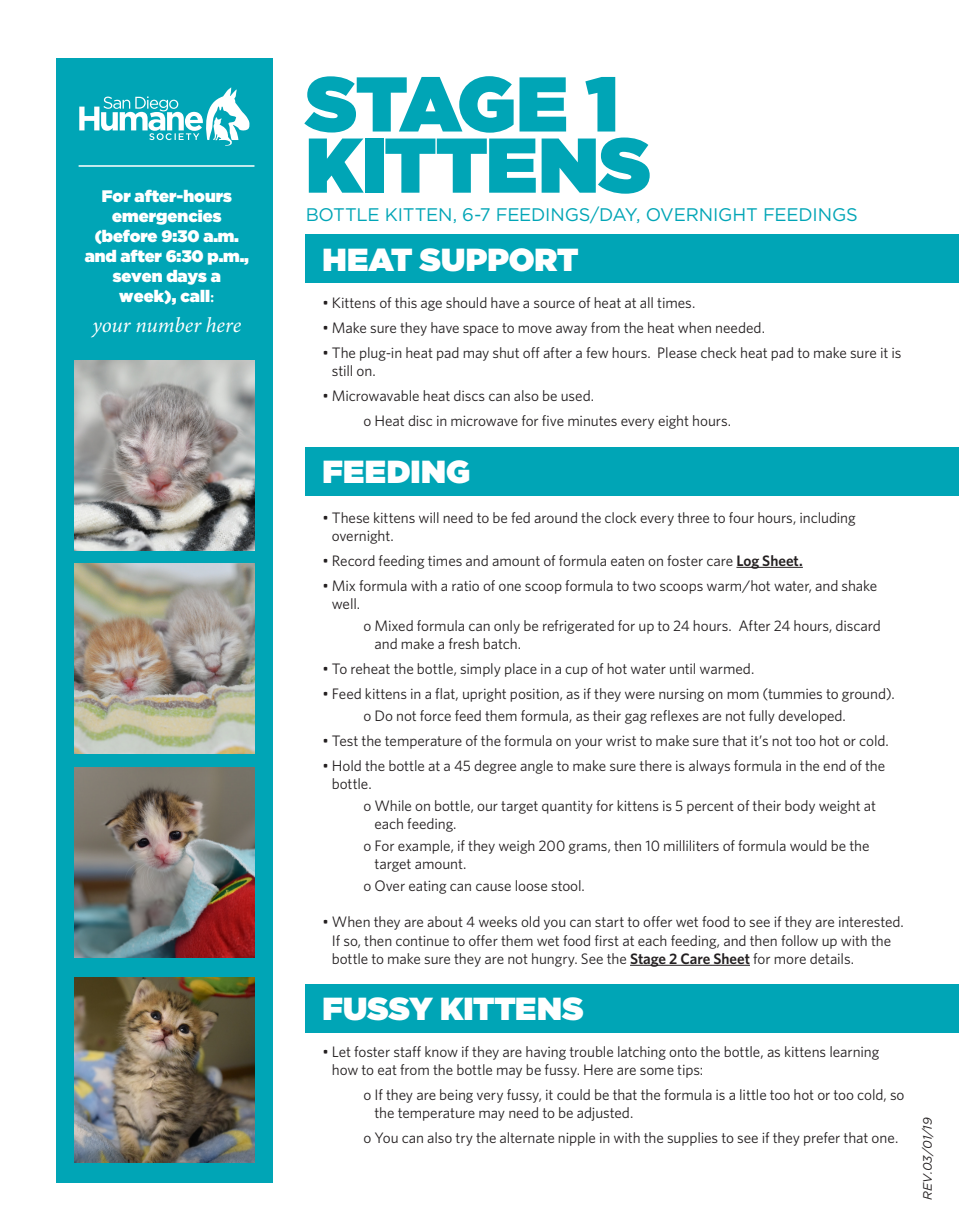  Describe the element at coordinates (741, 517) in the image. I see `four` at that location.
